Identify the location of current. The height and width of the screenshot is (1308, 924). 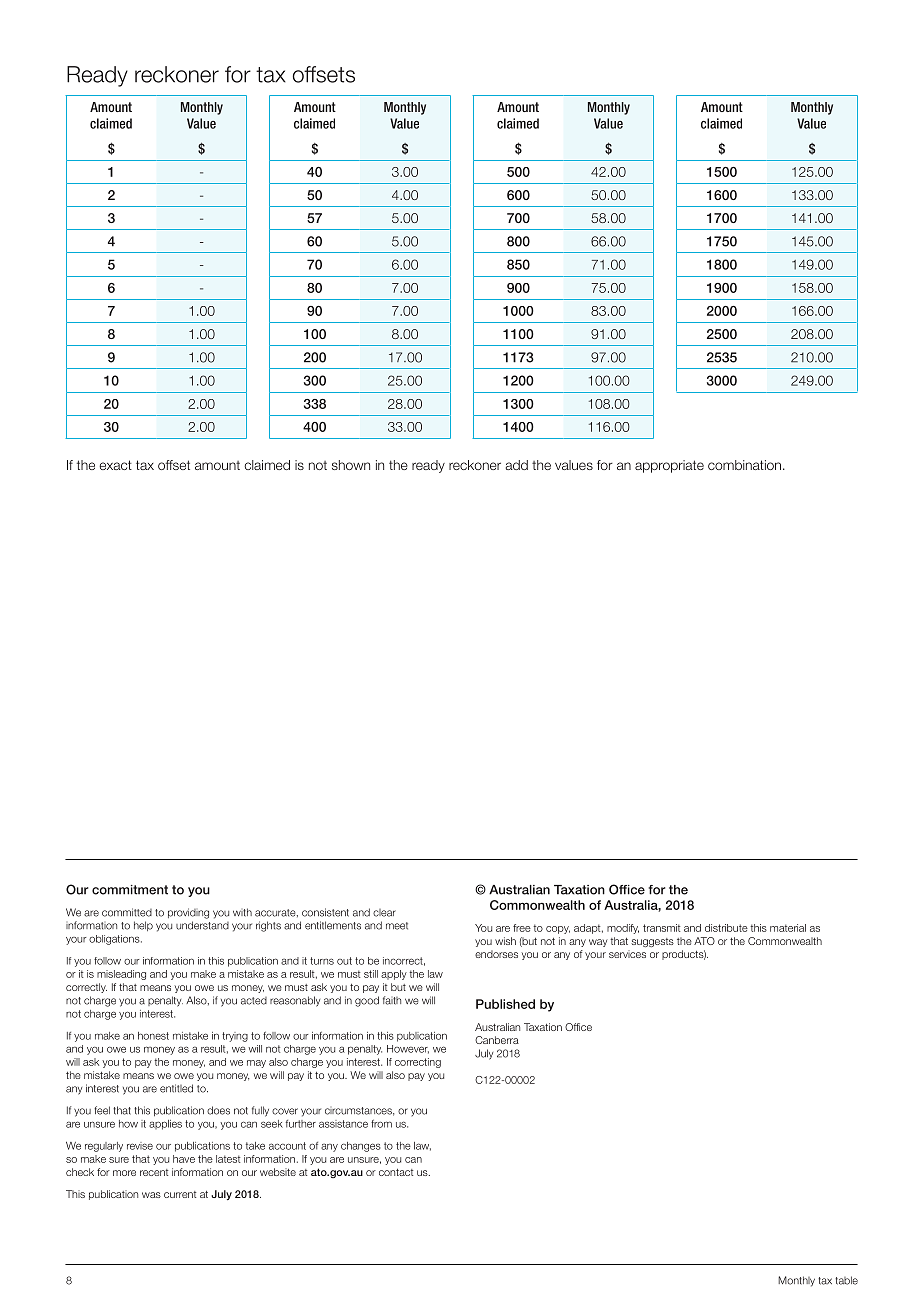
(180, 1194).
